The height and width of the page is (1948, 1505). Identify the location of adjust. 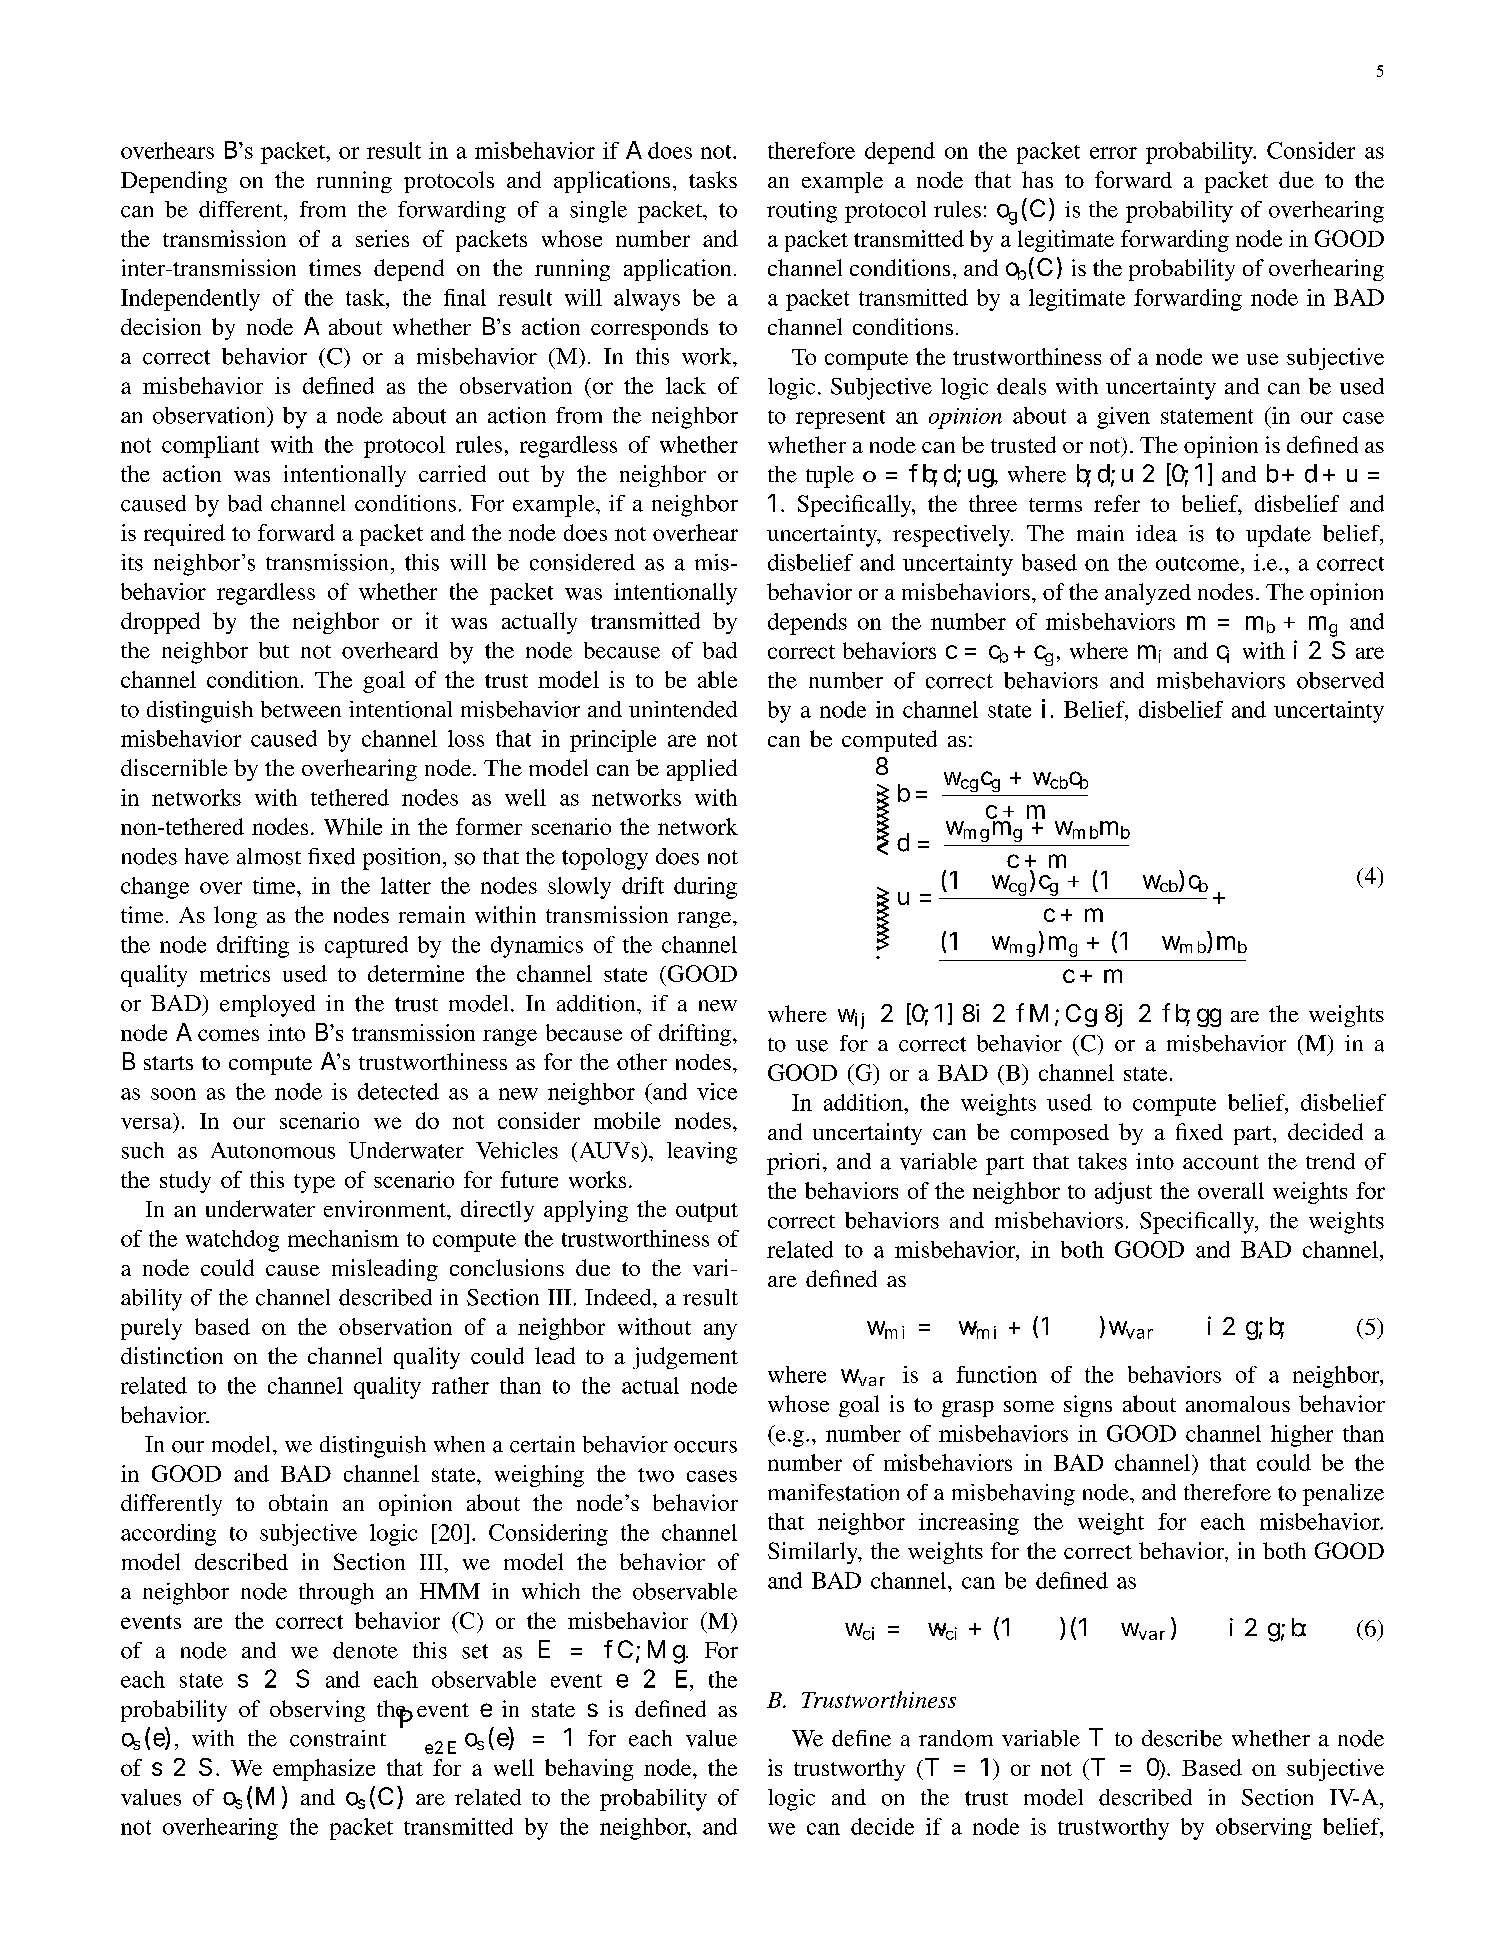
(1123, 1193).
